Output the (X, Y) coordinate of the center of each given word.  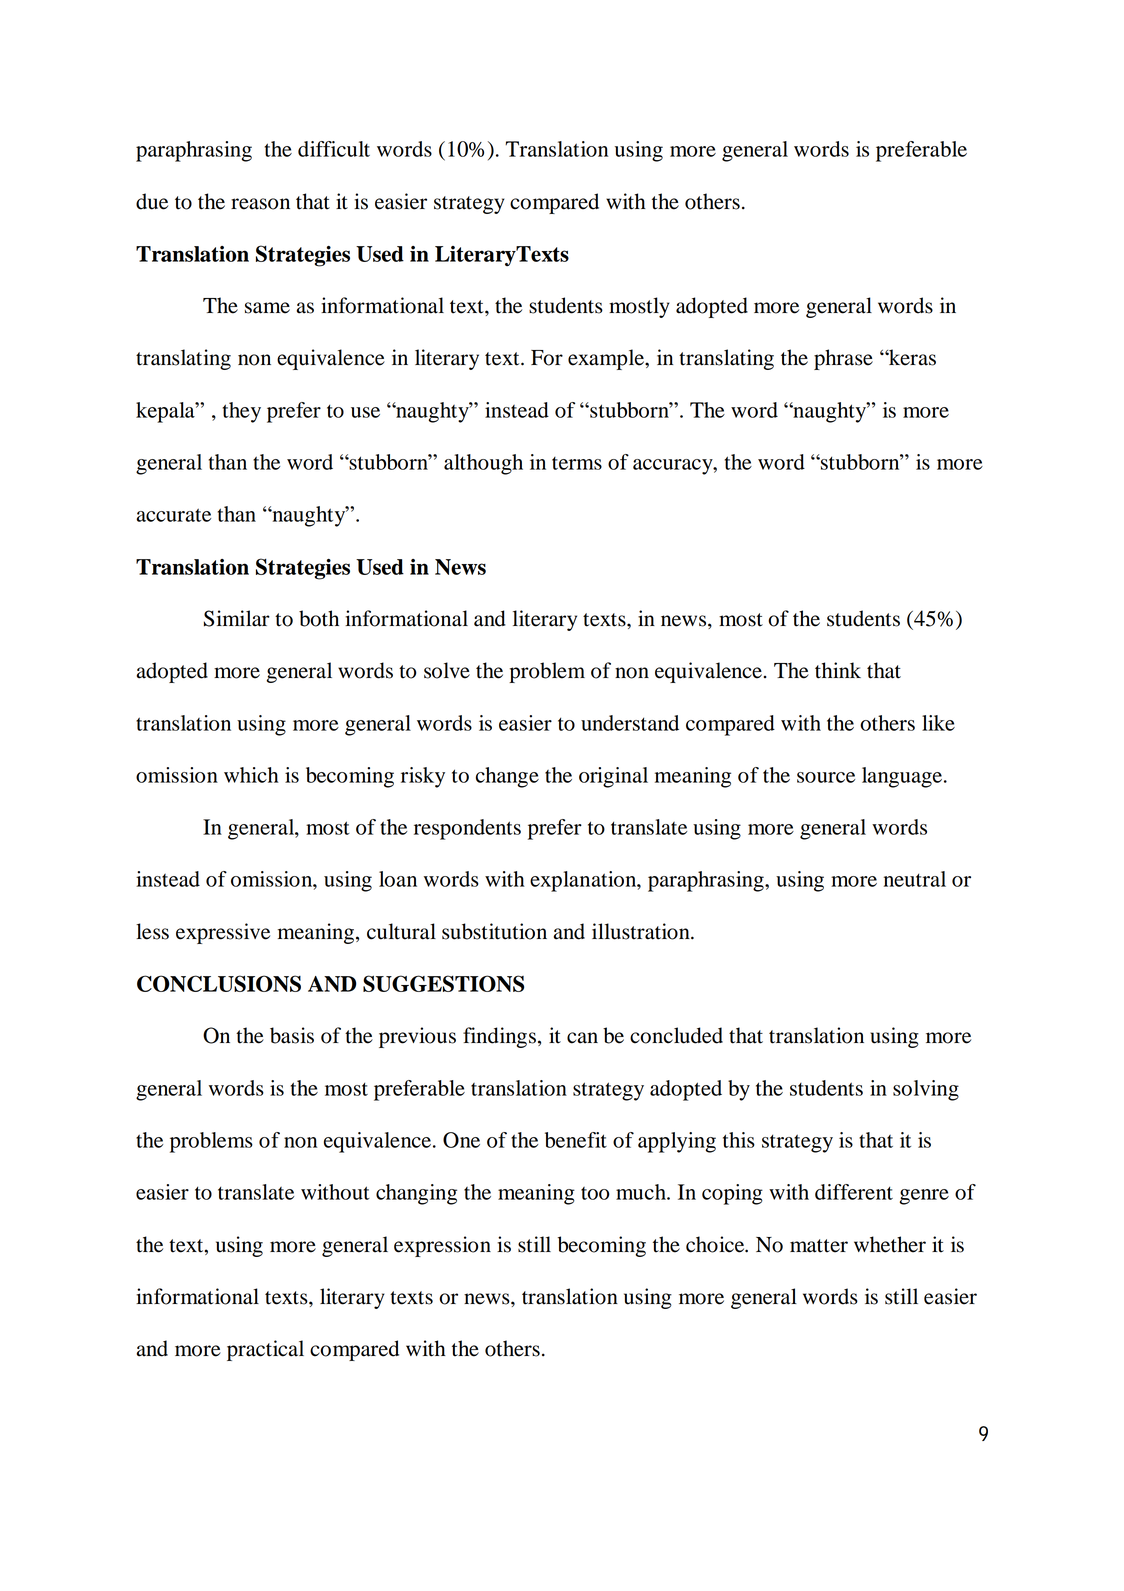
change (507, 777)
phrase (843, 359)
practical (265, 1350)
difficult (334, 149)
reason (260, 204)
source (826, 777)
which (251, 775)
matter (819, 1246)
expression (442, 1246)
